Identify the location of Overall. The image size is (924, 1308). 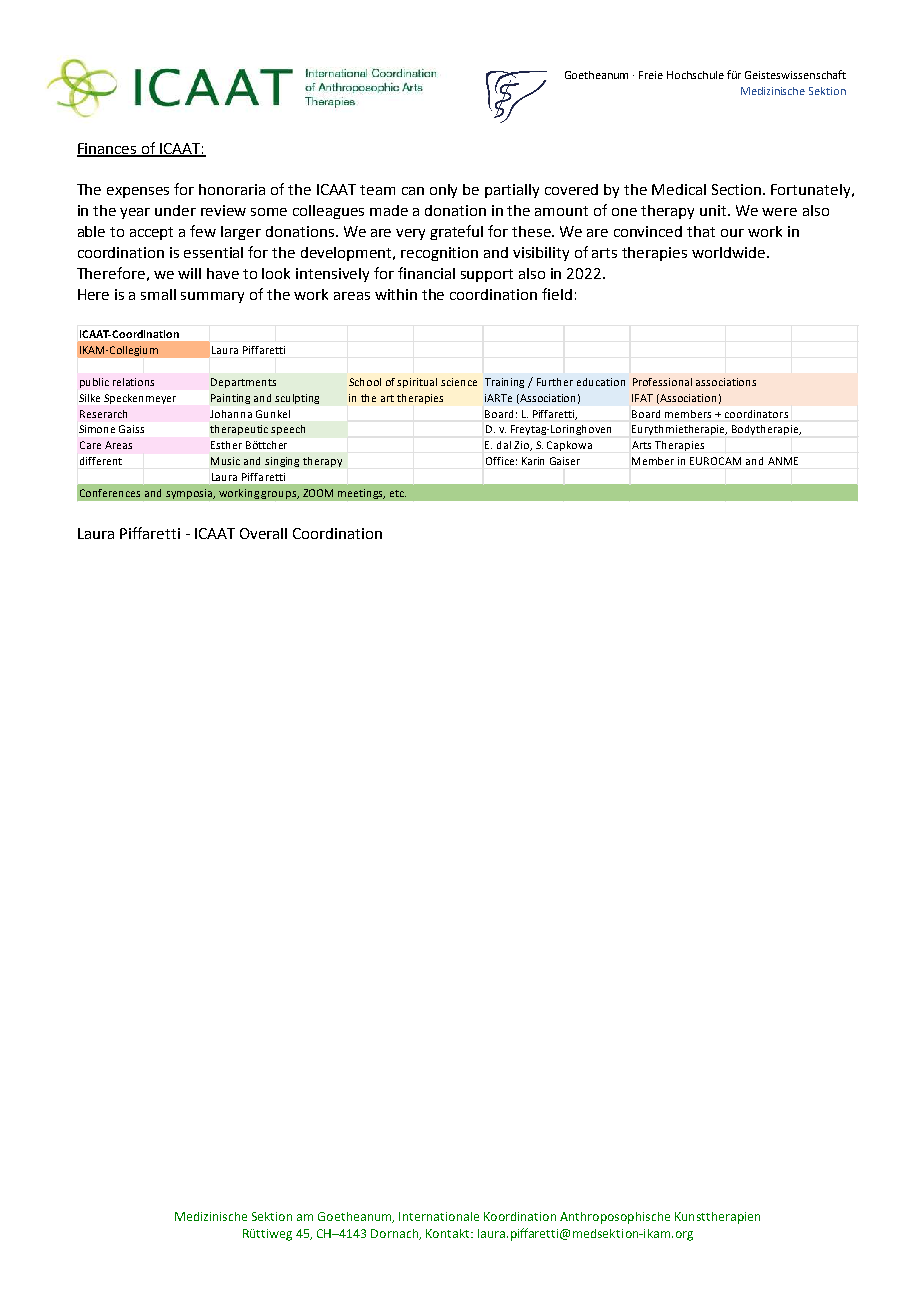
(263, 533).
